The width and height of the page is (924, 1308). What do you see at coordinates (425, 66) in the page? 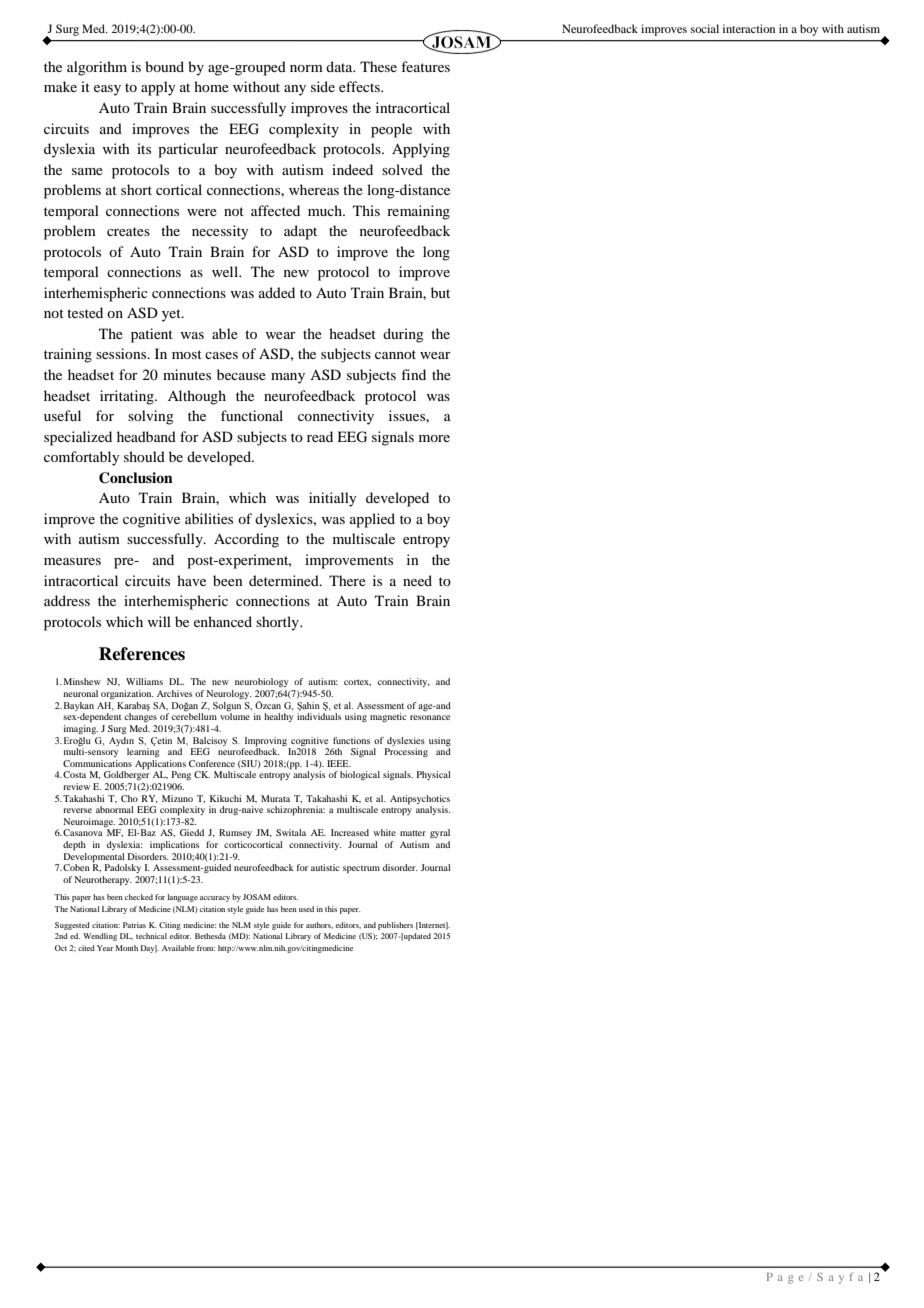
I see `features` at bounding box center [425, 66].
